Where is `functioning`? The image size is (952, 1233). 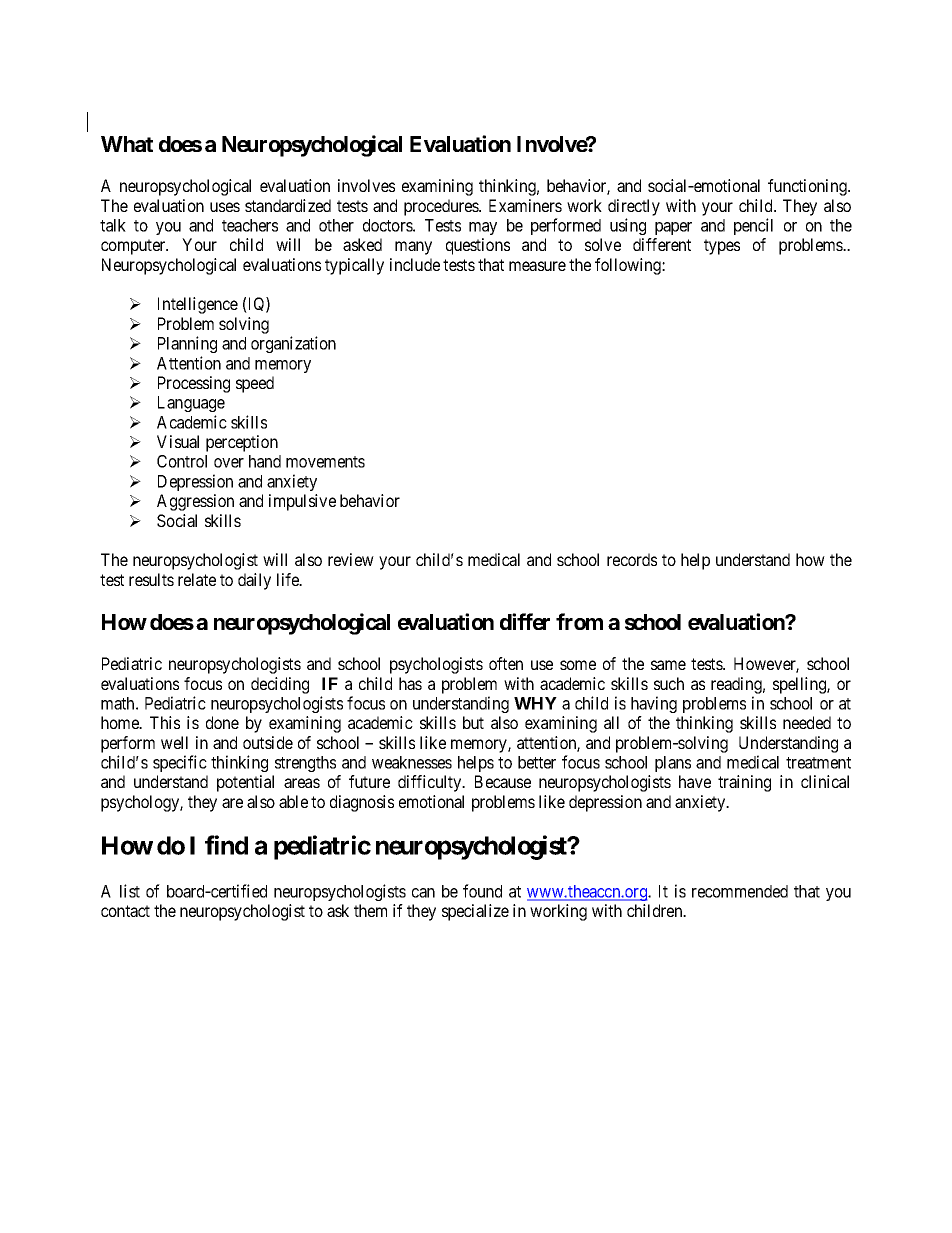
functioning is located at coordinates (808, 187).
